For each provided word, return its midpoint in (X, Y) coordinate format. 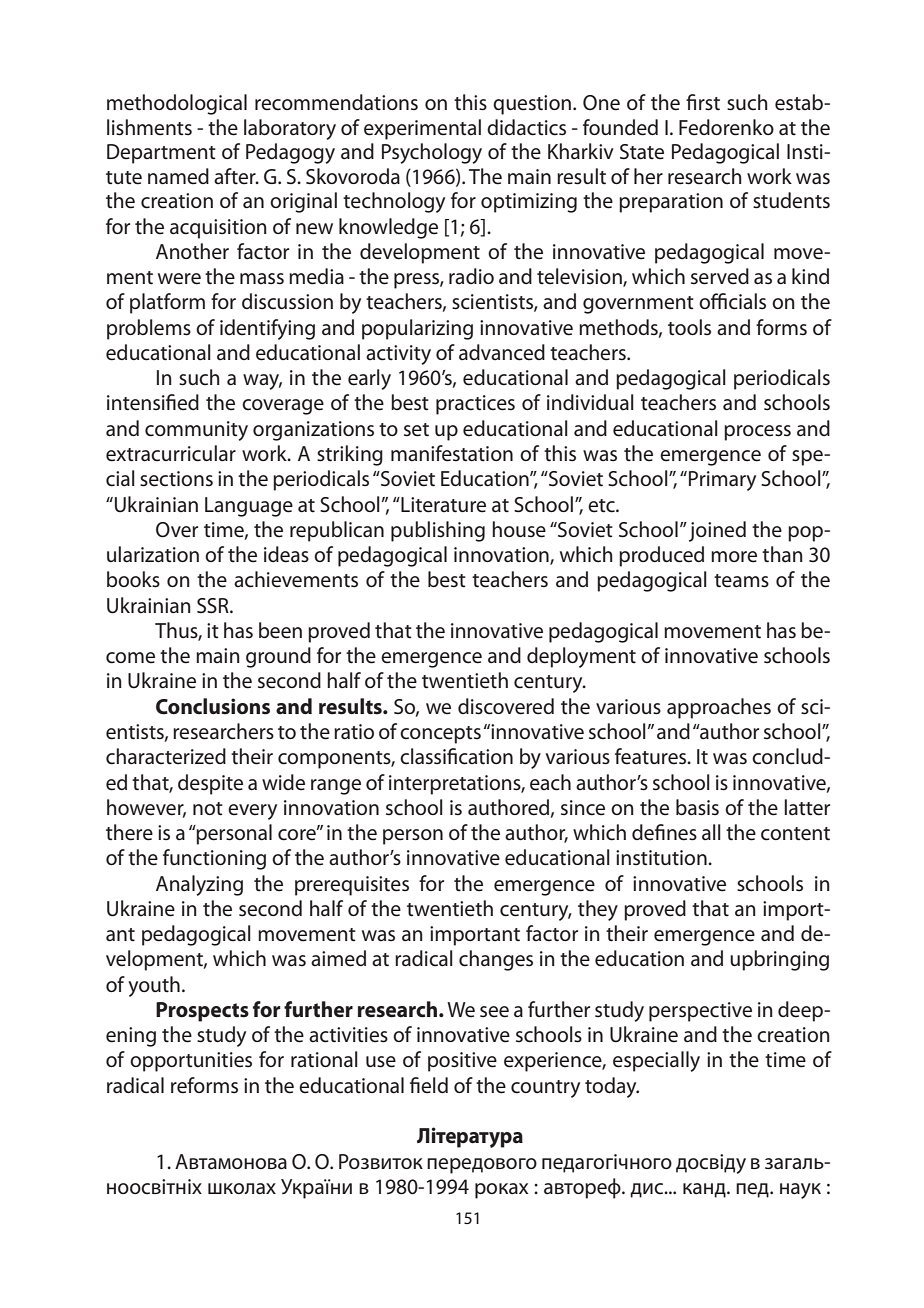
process (757, 433)
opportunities (191, 1062)
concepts (440, 735)
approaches (719, 708)
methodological (177, 104)
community (196, 431)
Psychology (432, 153)
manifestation (452, 453)
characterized (166, 756)
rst (709, 104)
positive (462, 1062)
